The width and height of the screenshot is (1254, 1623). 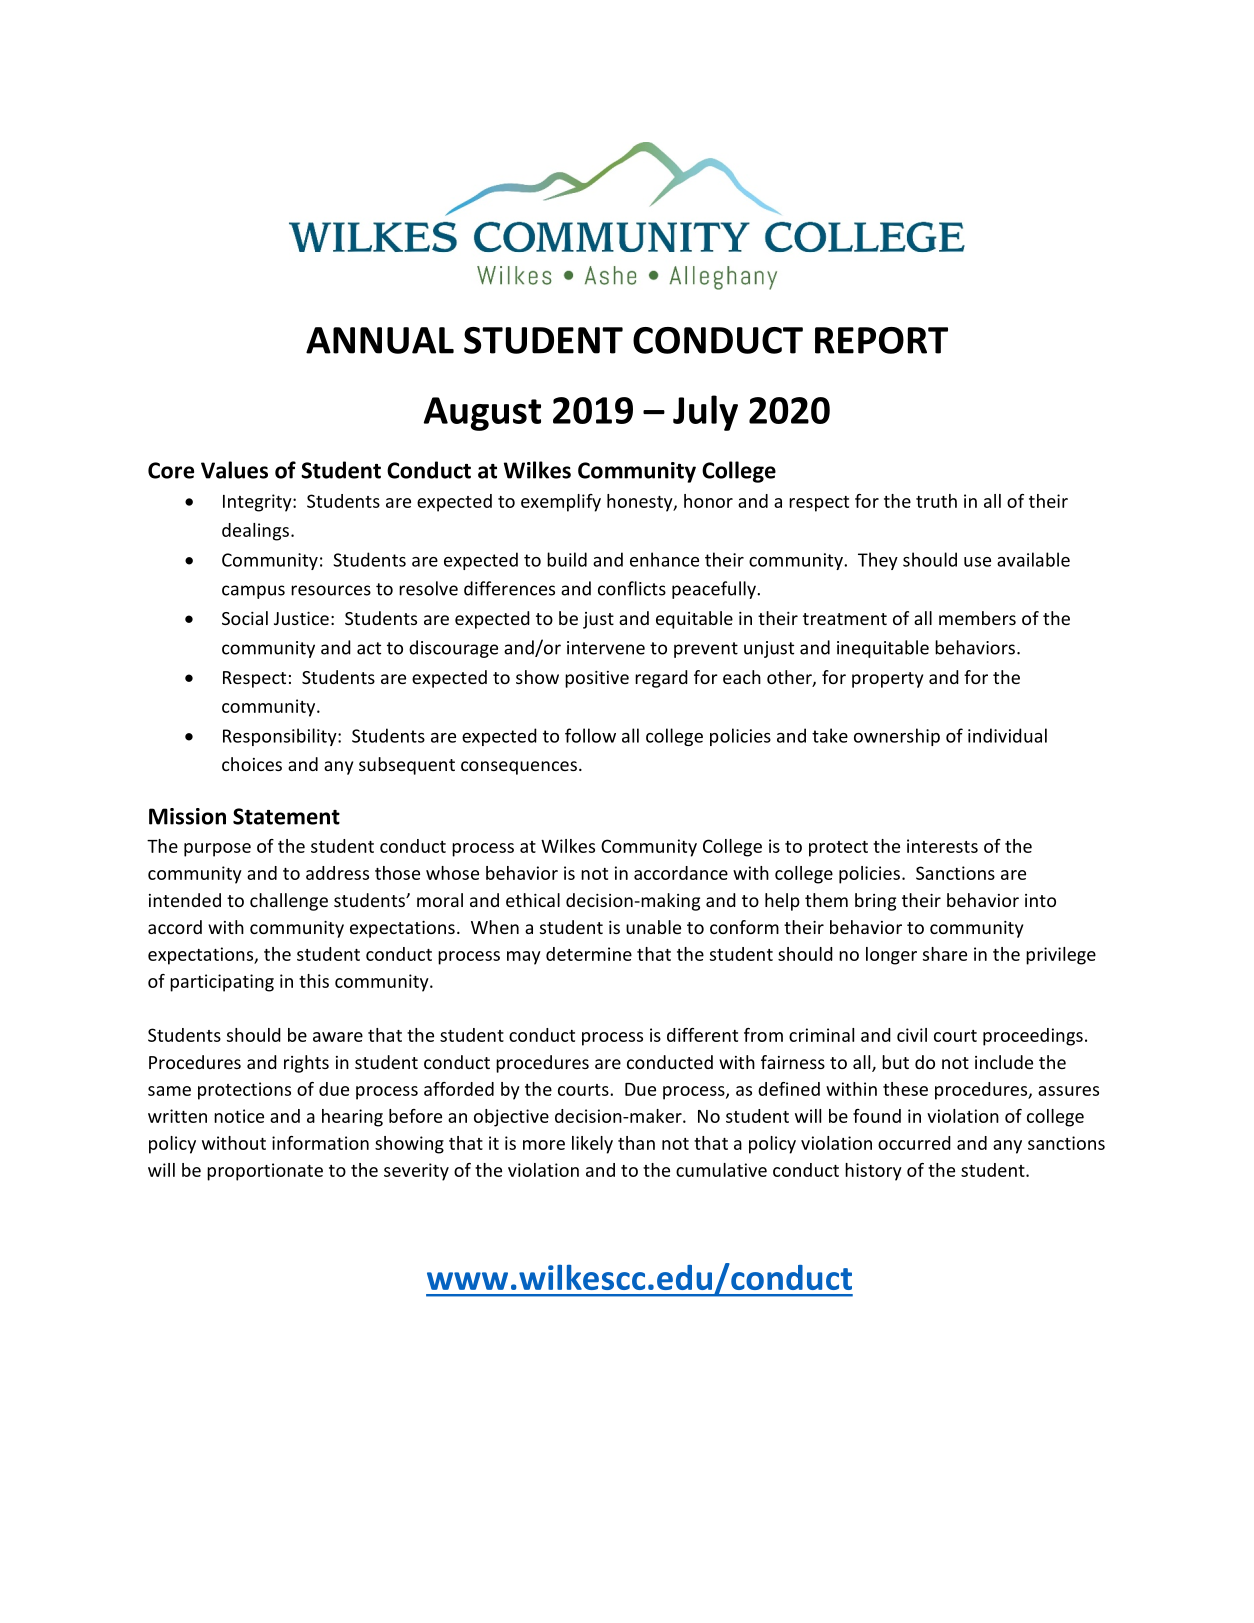 What do you see at coordinates (320, 1143) in the screenshot?
I see `information` at bounding box center [320, 1143].
